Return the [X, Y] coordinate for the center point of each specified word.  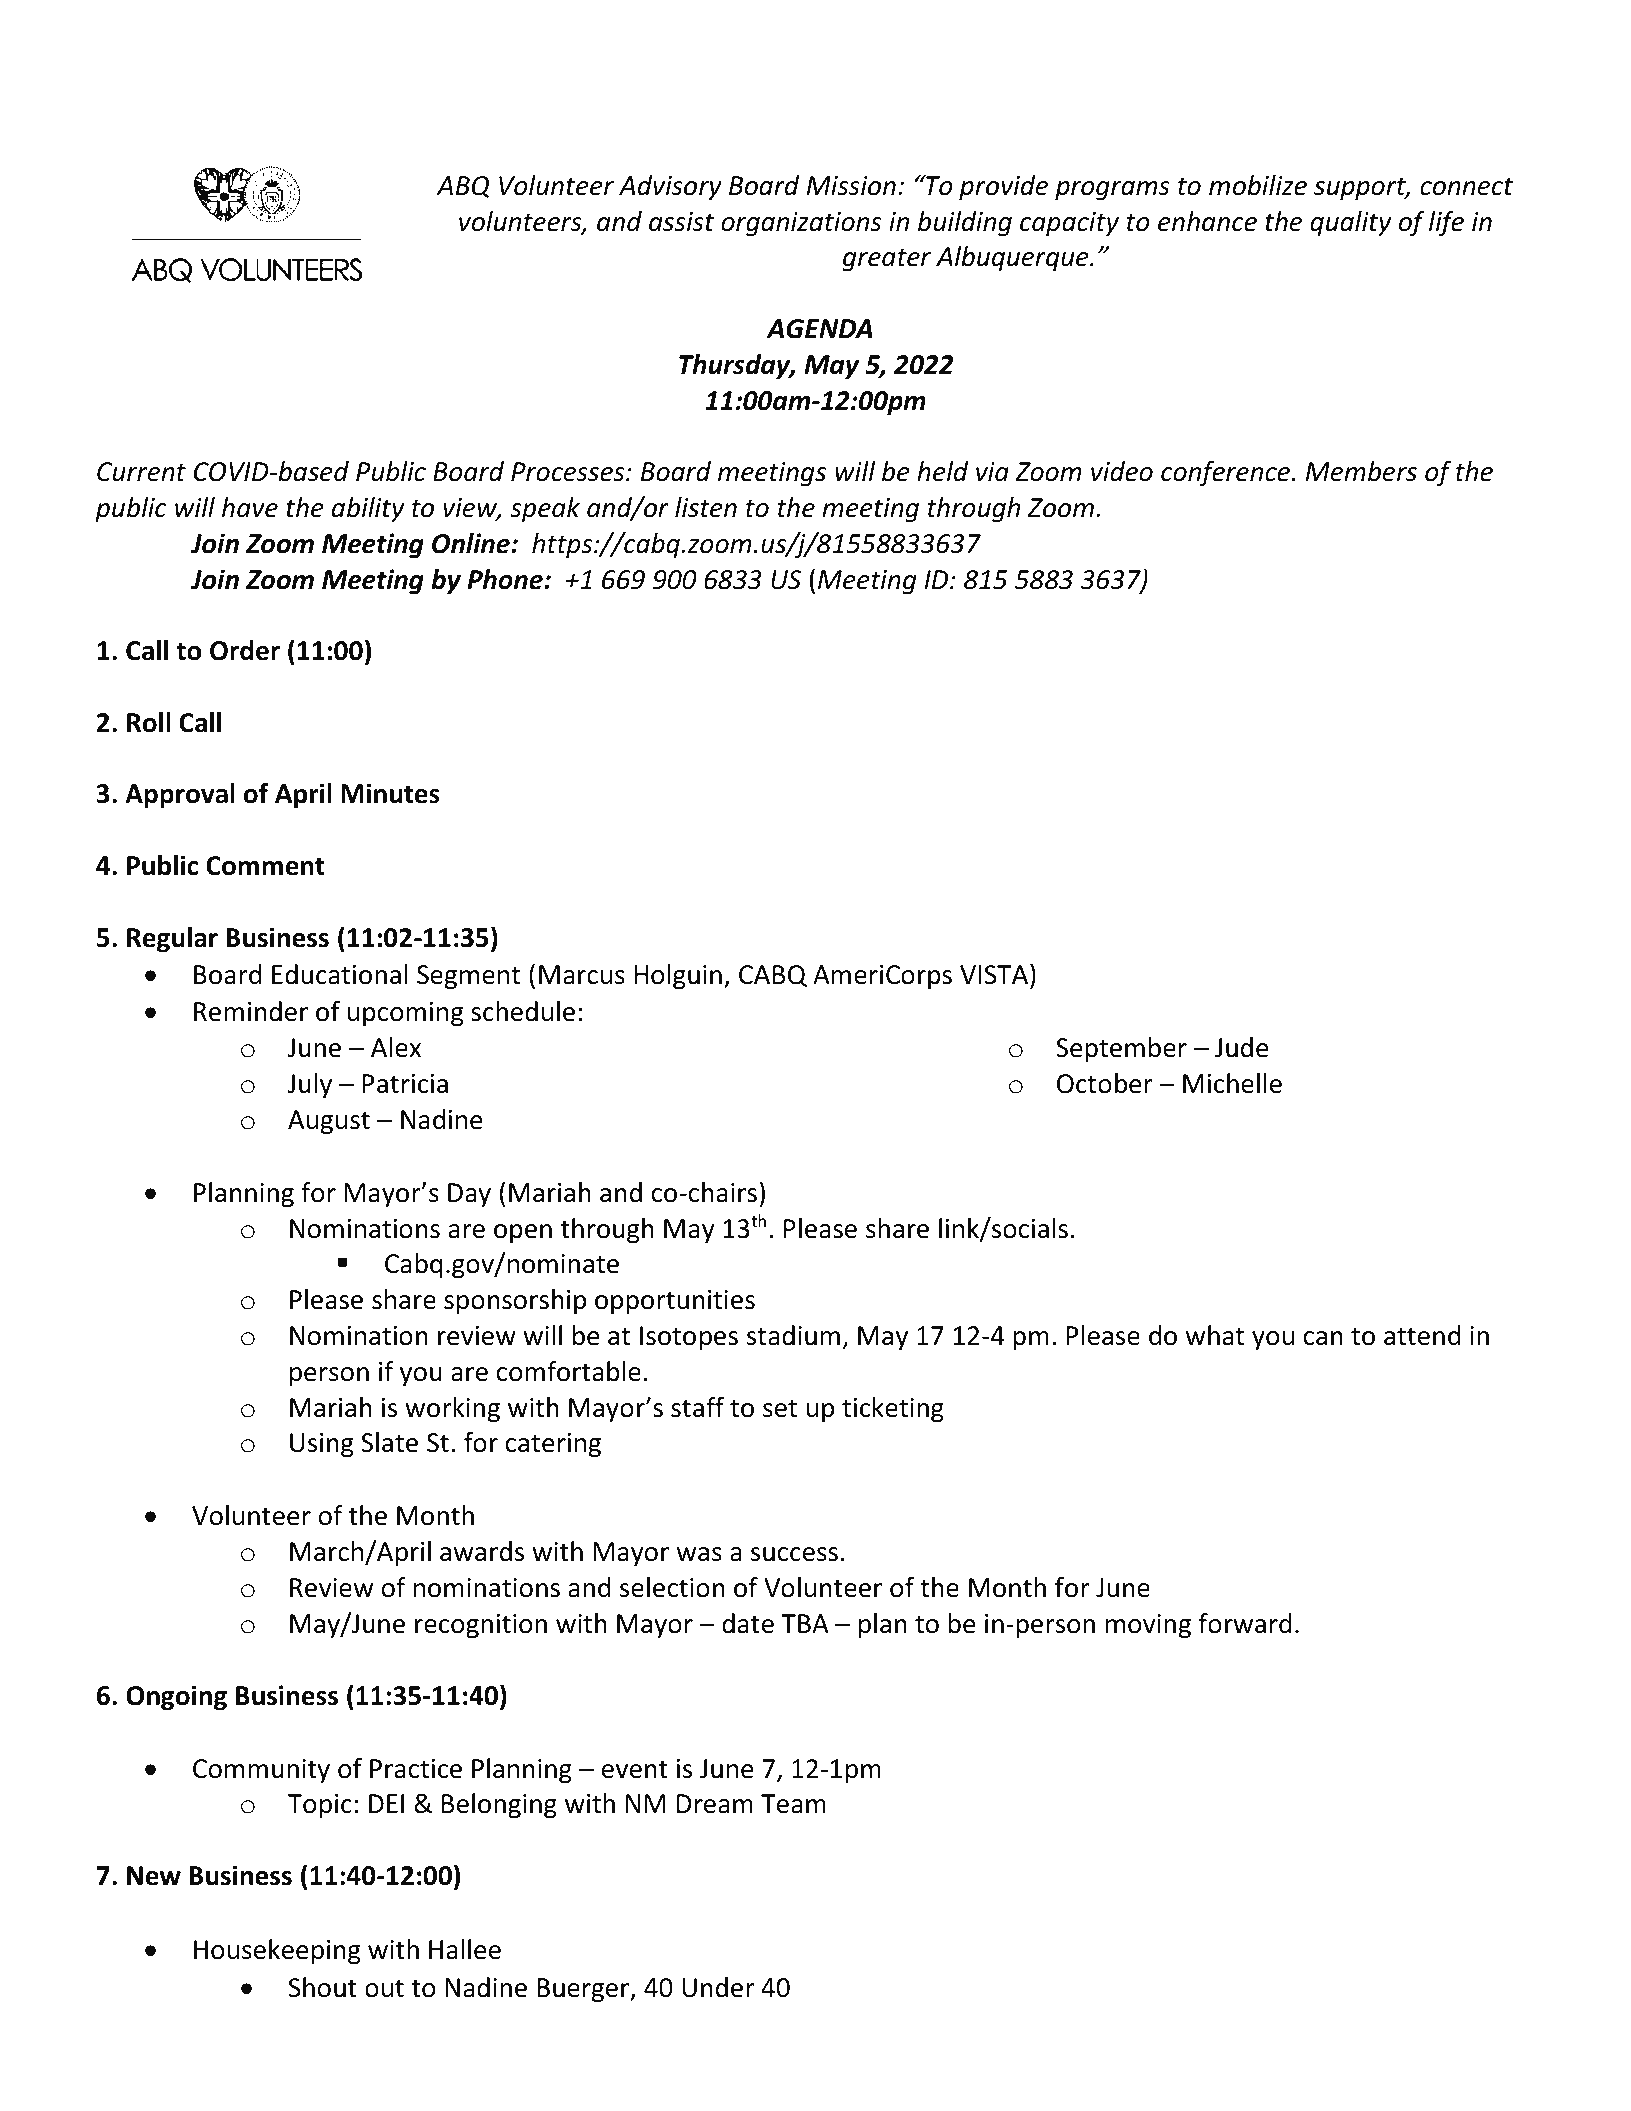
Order [245, 650]
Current [141, 472]
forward [1245, 1623]
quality [1351, 224]
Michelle [1232, 1083]
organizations [801, 224]
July [310, 1086]
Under [718, 1987]
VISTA [995, 974]
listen [706, 507]
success [794, 1554]
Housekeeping [277, 1952]
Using [322, 1445]
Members [1361, 471]
